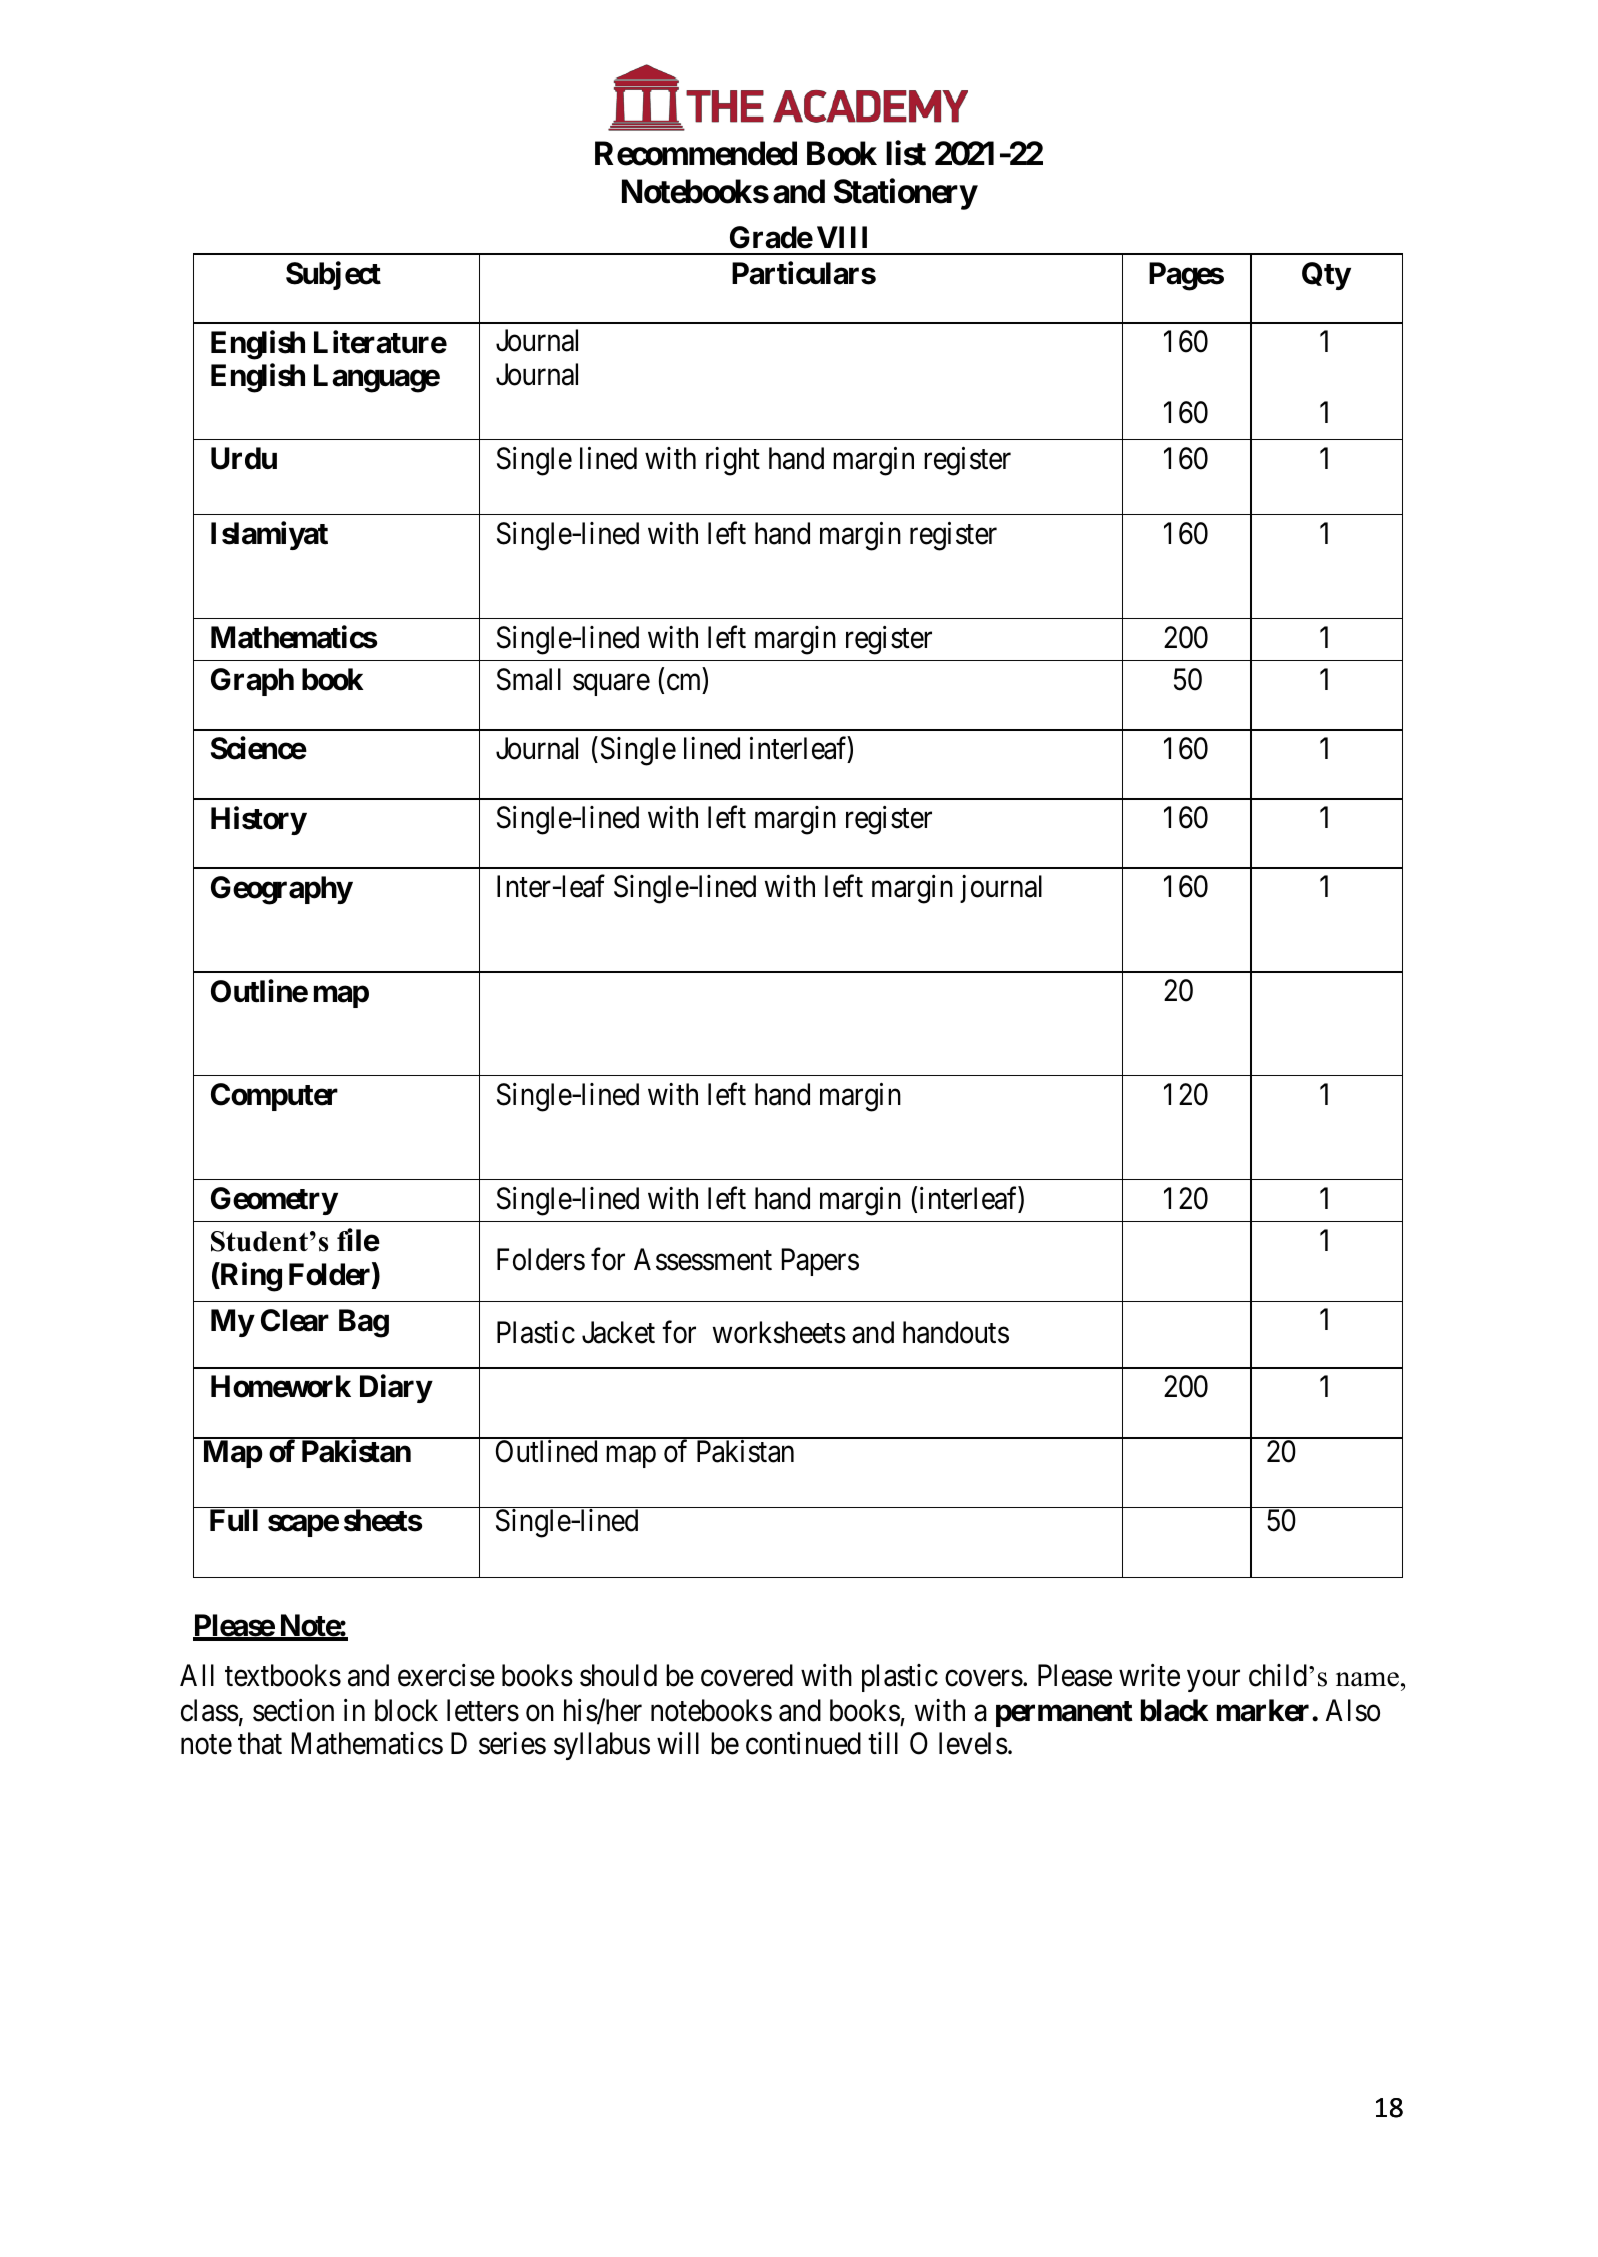 Image resolution: width=1598 pixels, height=2257 pixels. Describe the element at coordinates (293, 1710) in the image. I see `section` at that location.
